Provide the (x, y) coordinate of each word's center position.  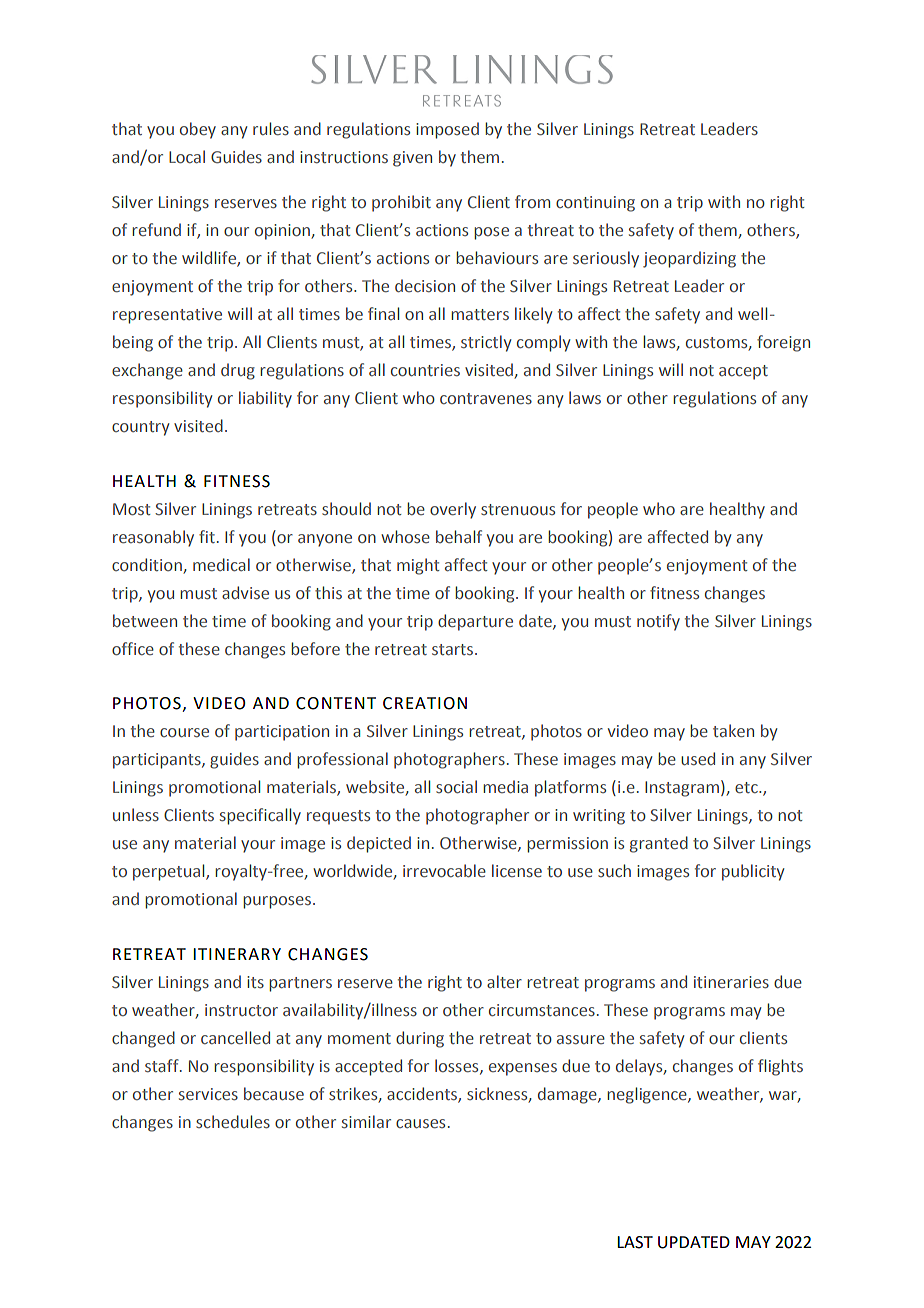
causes (420, 1123)
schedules (233, 1121)
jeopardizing (689, 259)
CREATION (425, 703)
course (184, 732)
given (412, 159)
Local (187, 156)
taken (733, 730)
